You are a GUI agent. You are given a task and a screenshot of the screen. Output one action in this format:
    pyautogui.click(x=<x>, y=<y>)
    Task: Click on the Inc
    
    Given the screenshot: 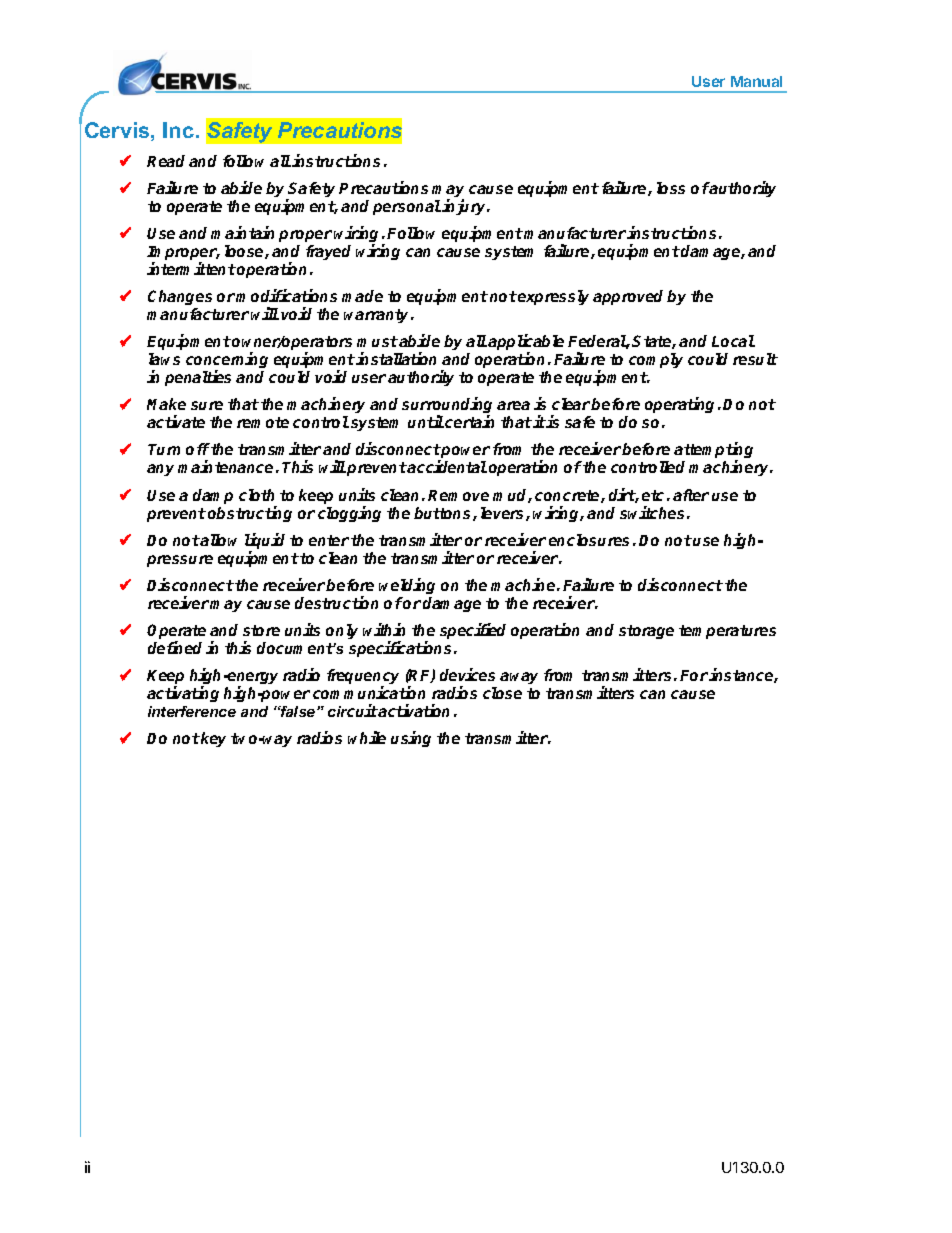 What is the action you would take?
    pyautogui.click(x=178, y=130)
